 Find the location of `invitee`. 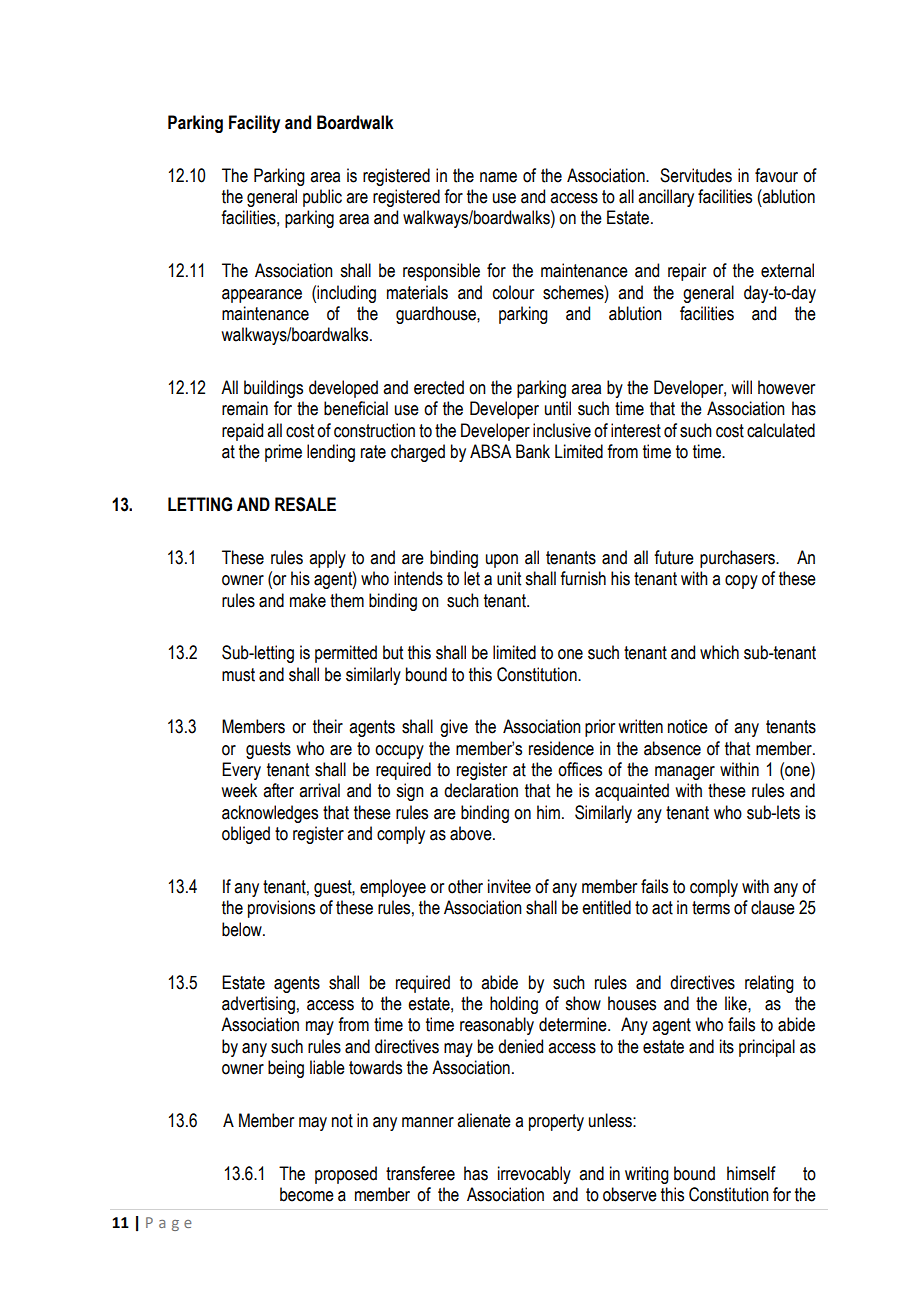

invitee is located at coordinates (509, 886).
